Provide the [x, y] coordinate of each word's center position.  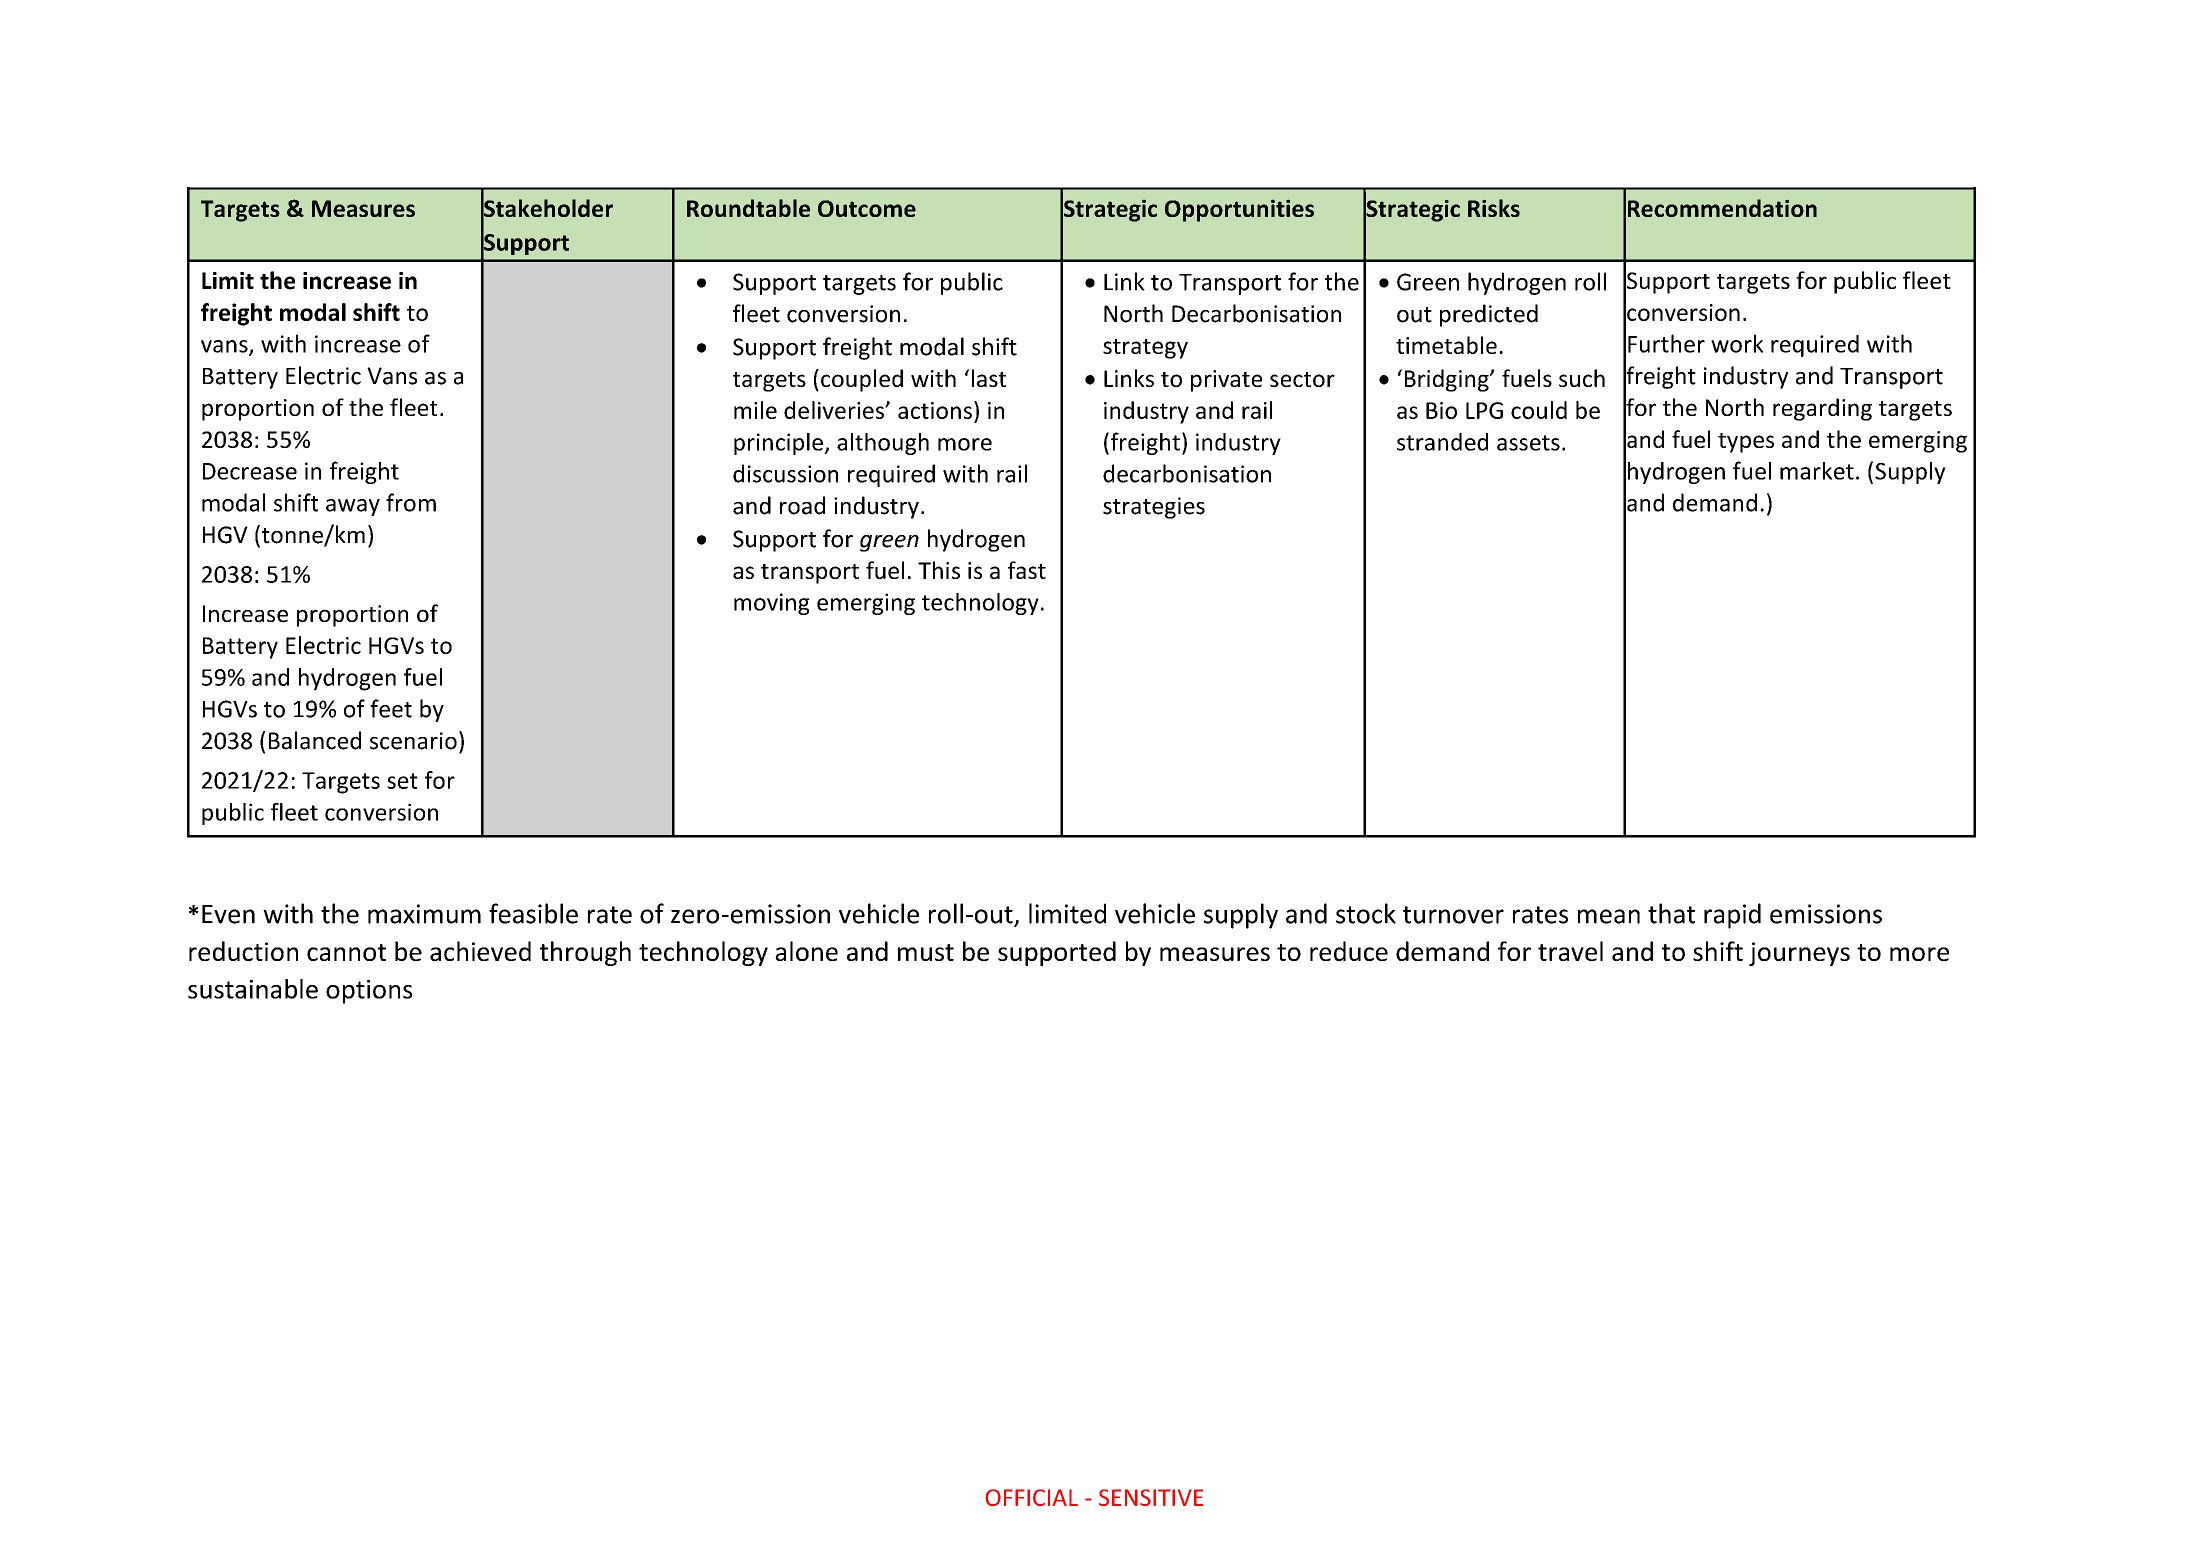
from [411, 502]
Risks [1494, 208]
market [1817, 471]
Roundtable [748, 208]
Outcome [867, 208]
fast [1027, 570]
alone [806, 951]
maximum [424, 914]
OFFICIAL [1032, 1497]
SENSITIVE [1151, 1497]
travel [1570, 951]
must [926, 952]
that [1671, 913]
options [369, 992]
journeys [1799, 954]
